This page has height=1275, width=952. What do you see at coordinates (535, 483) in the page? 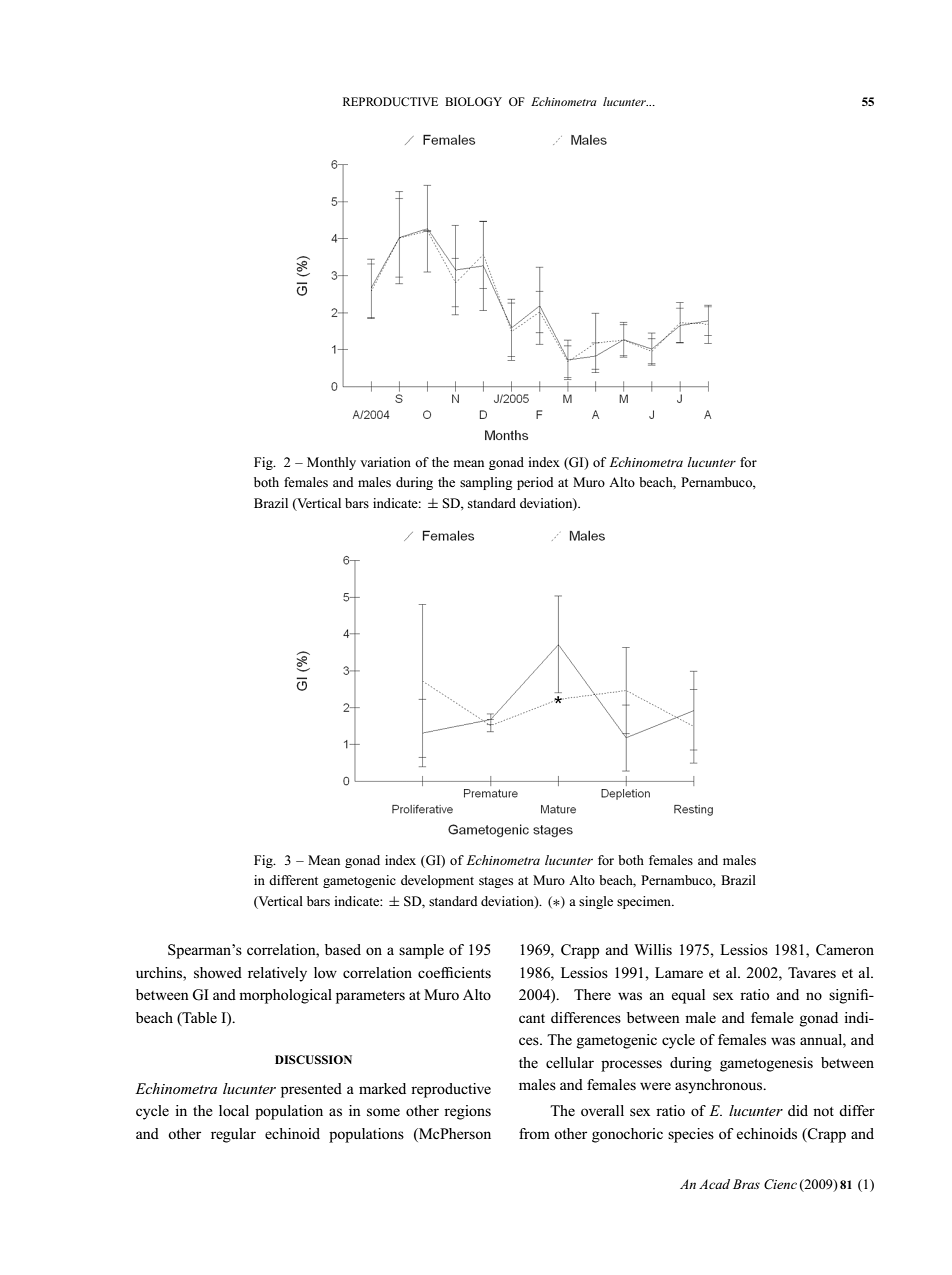
I see `period` at bounding box center [535, 483].
